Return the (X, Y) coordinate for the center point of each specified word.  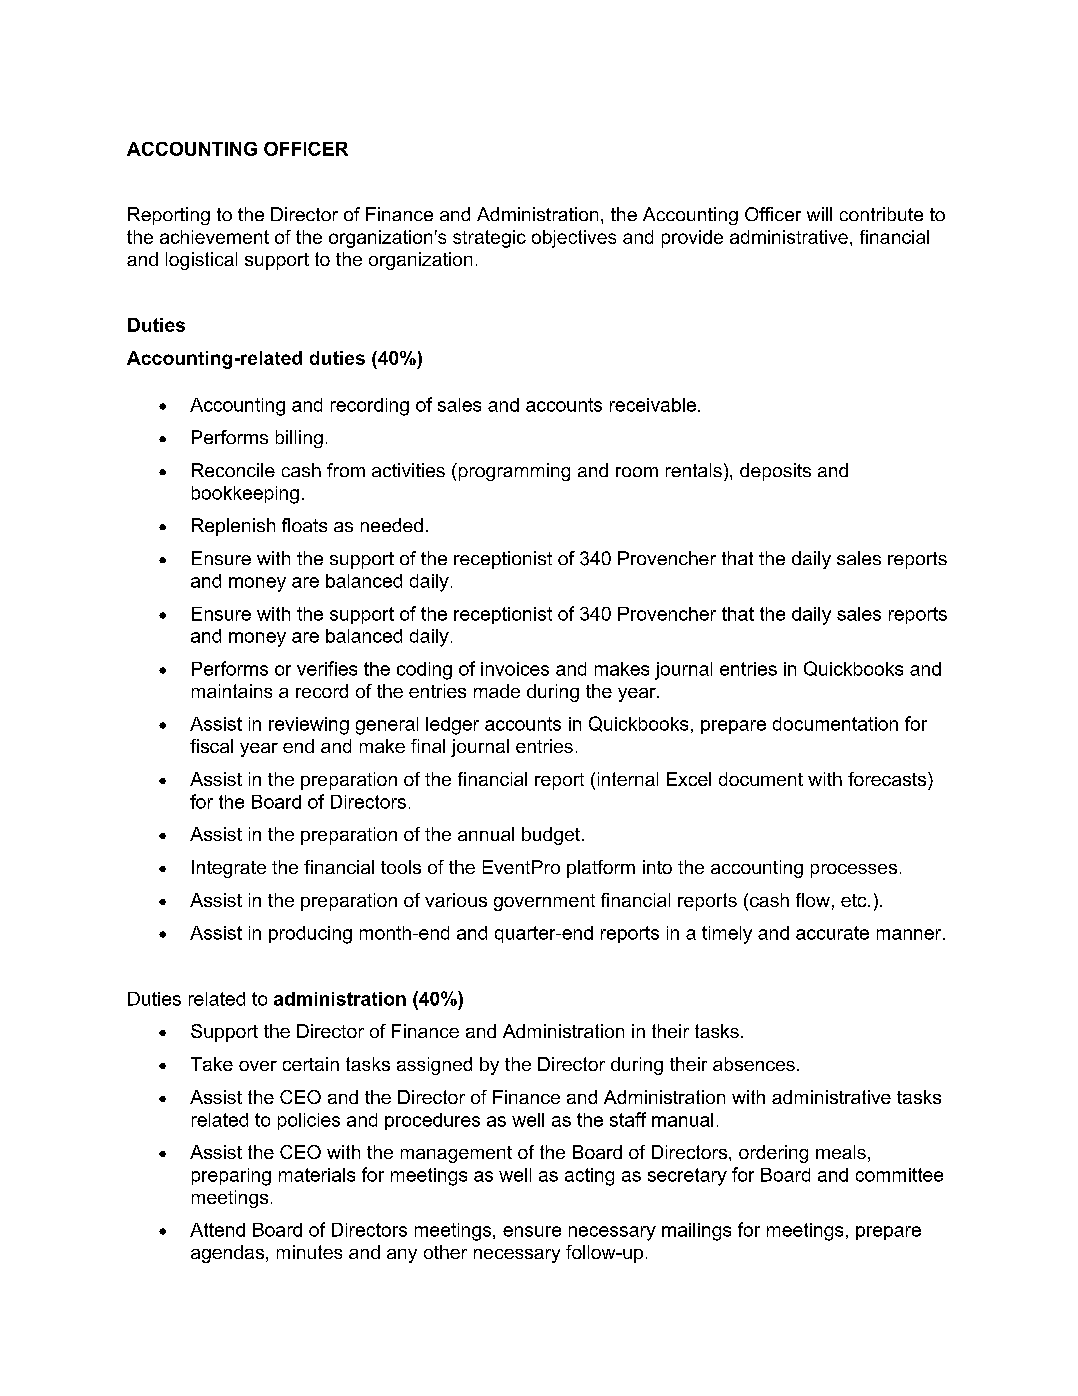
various (456, 900)
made (497, 691)
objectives (574, 239)
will (819, 214)
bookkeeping (245, 495)
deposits (775, 472)
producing (310, 935)
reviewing (309, 726)
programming (513, 472)
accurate (832, 933)
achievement (214, 237)
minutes (309, 1252)
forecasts (888, 779)
